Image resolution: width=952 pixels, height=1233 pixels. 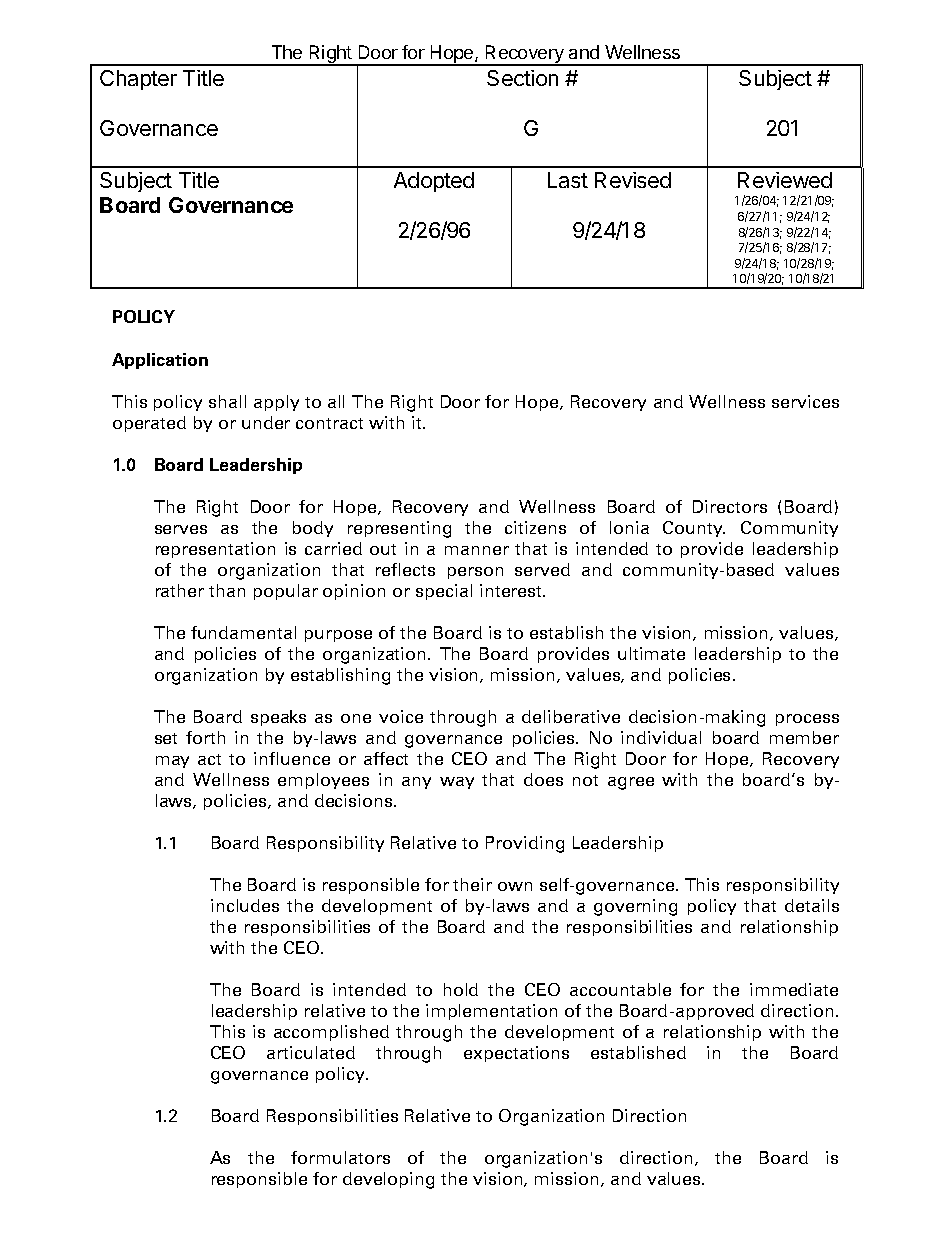 What do you see at coordinates (651, 653) in the screenshot?
I see `ultimate` at bounding box center [651, 653].
